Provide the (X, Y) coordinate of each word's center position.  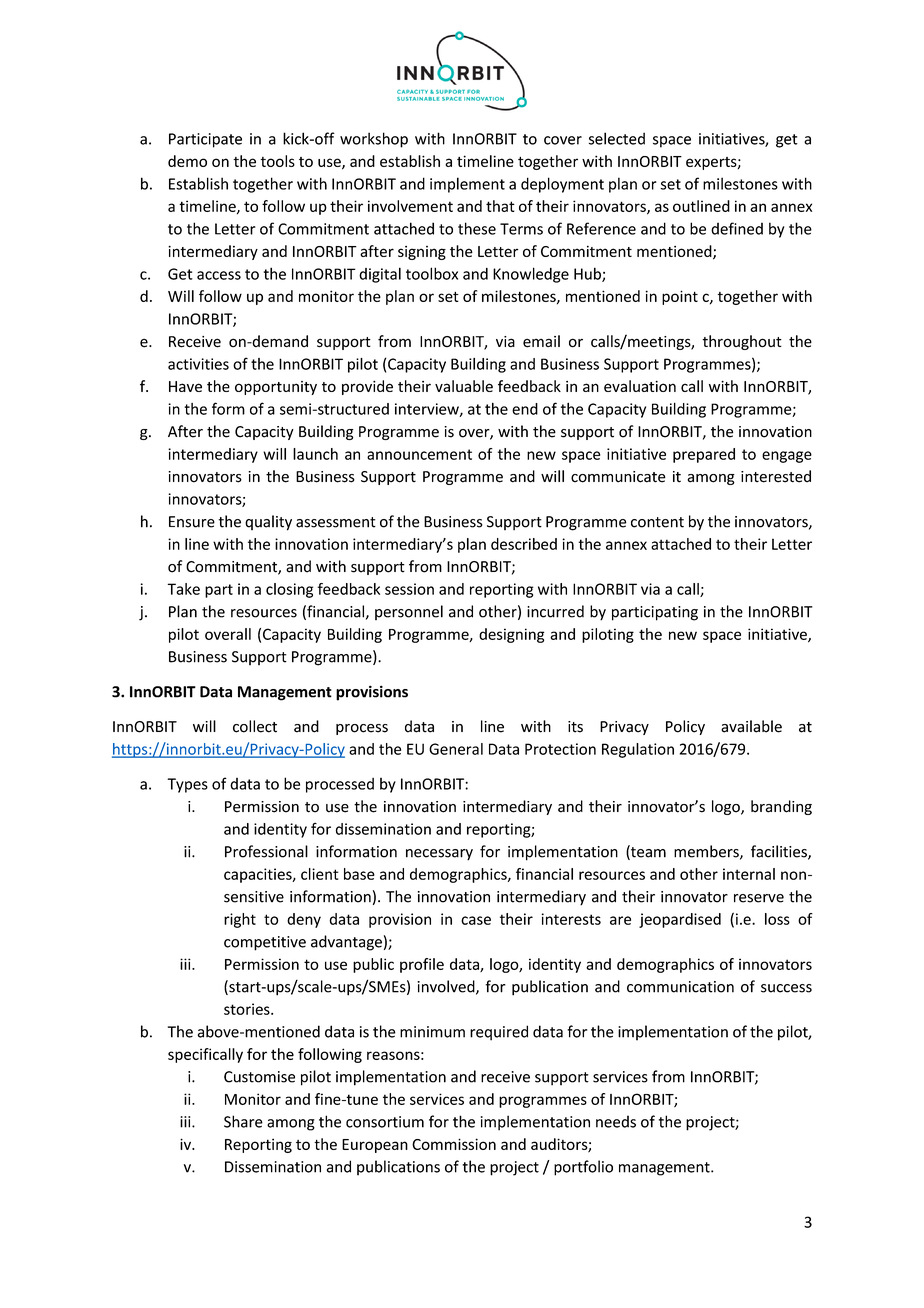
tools (278, 161)
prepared (704, 455)
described (524, 544)
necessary (439, 855)
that (500, 206)
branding (781, 807)
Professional (266, 851)
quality (268, 523)
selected (617, 138)
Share (243, 1121)
